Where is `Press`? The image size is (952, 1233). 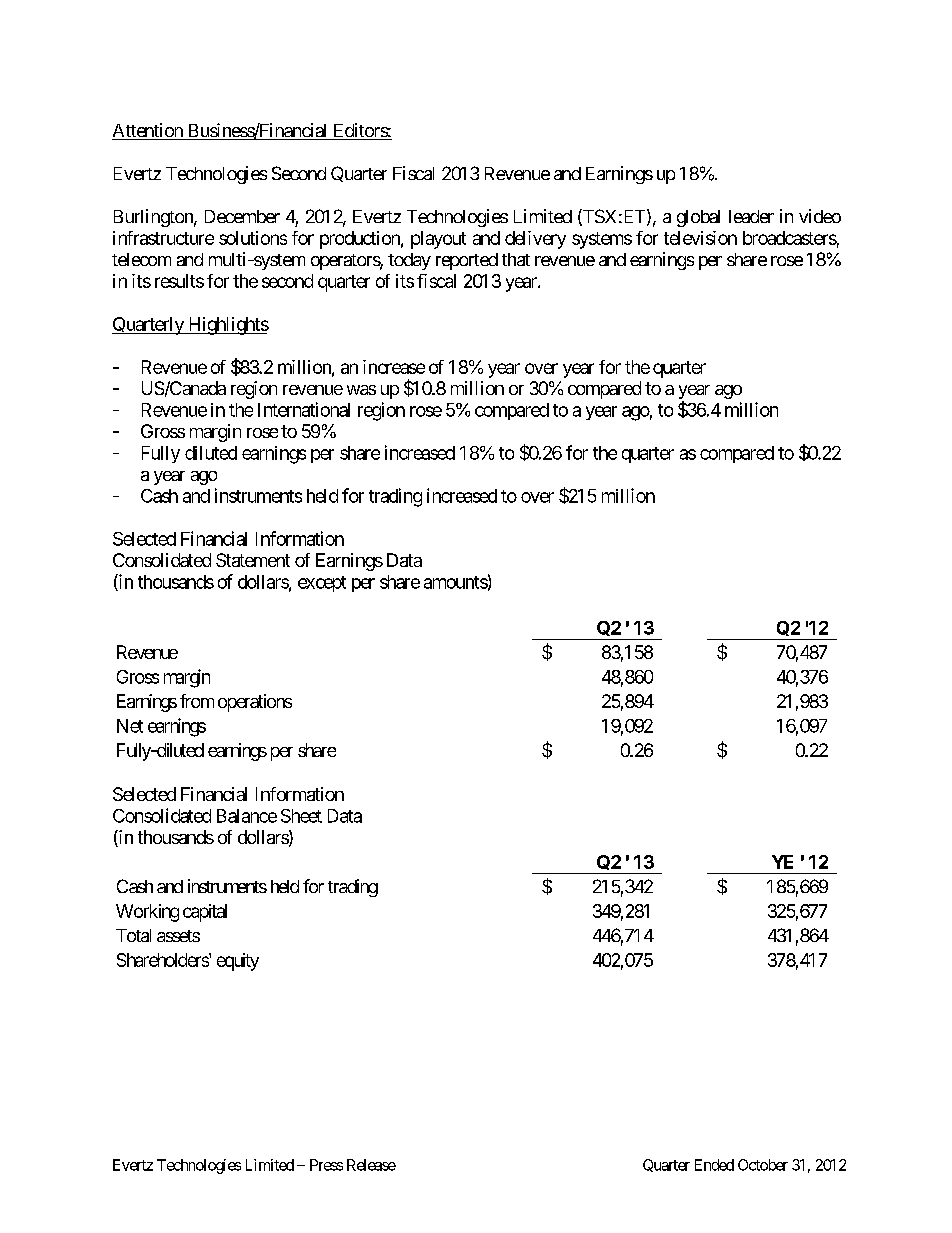 Press is located at coordinates (326, 1165).
